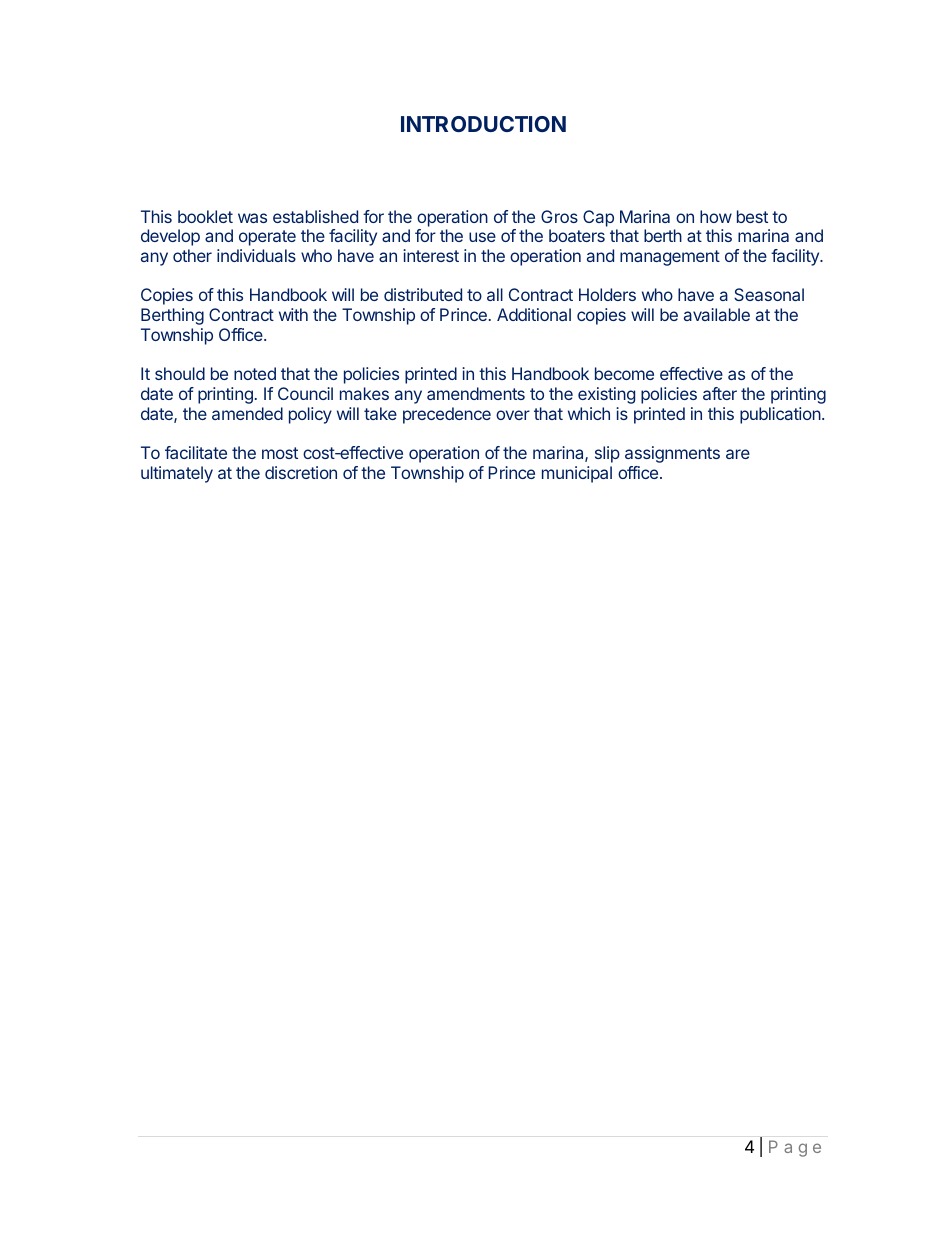 Image resolution: width=952 pixels, height=1233 pixels. I want to click on Gros, so click(559, 216).
